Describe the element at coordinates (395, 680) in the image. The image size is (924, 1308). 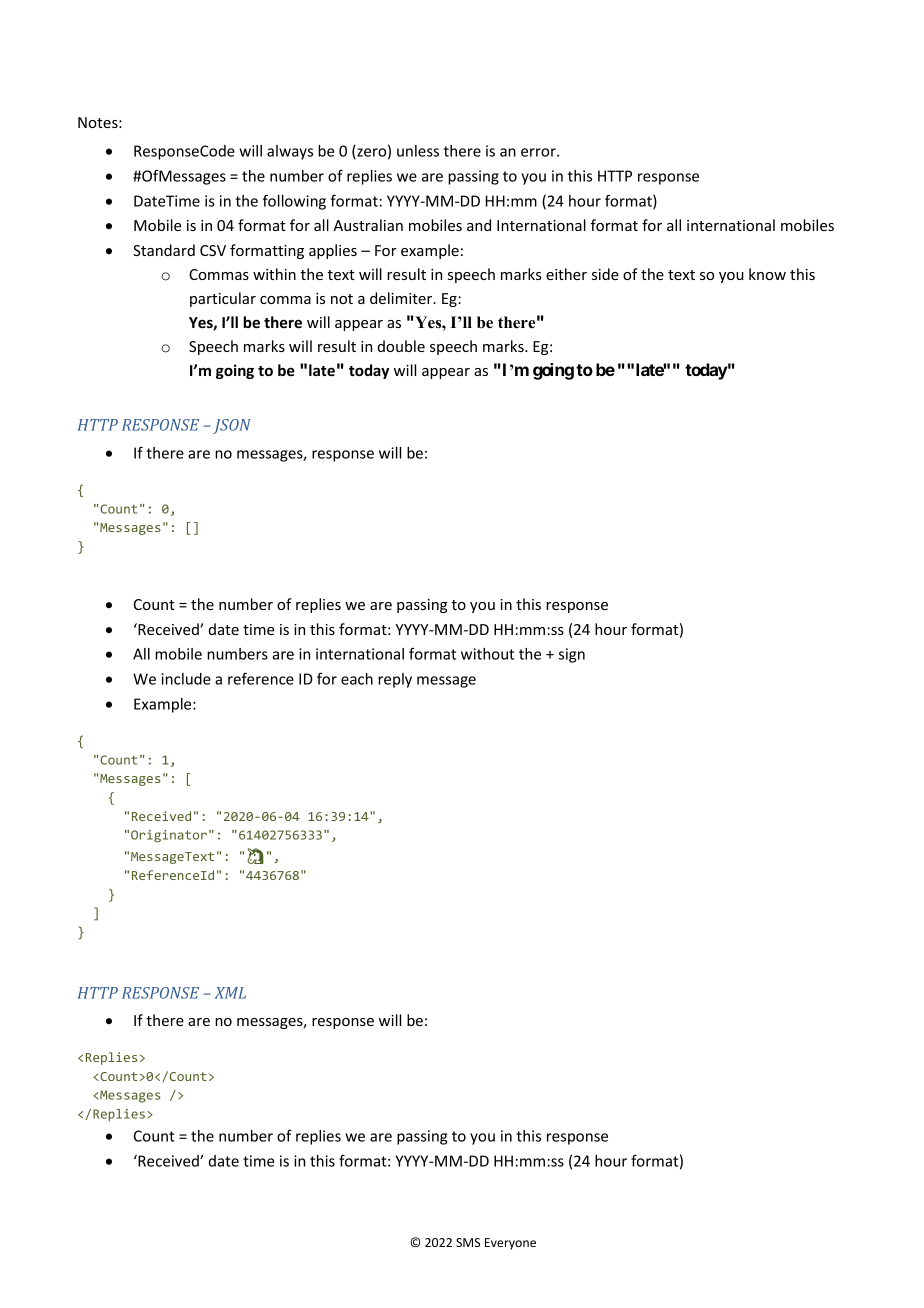
I see `reply` at that location.
